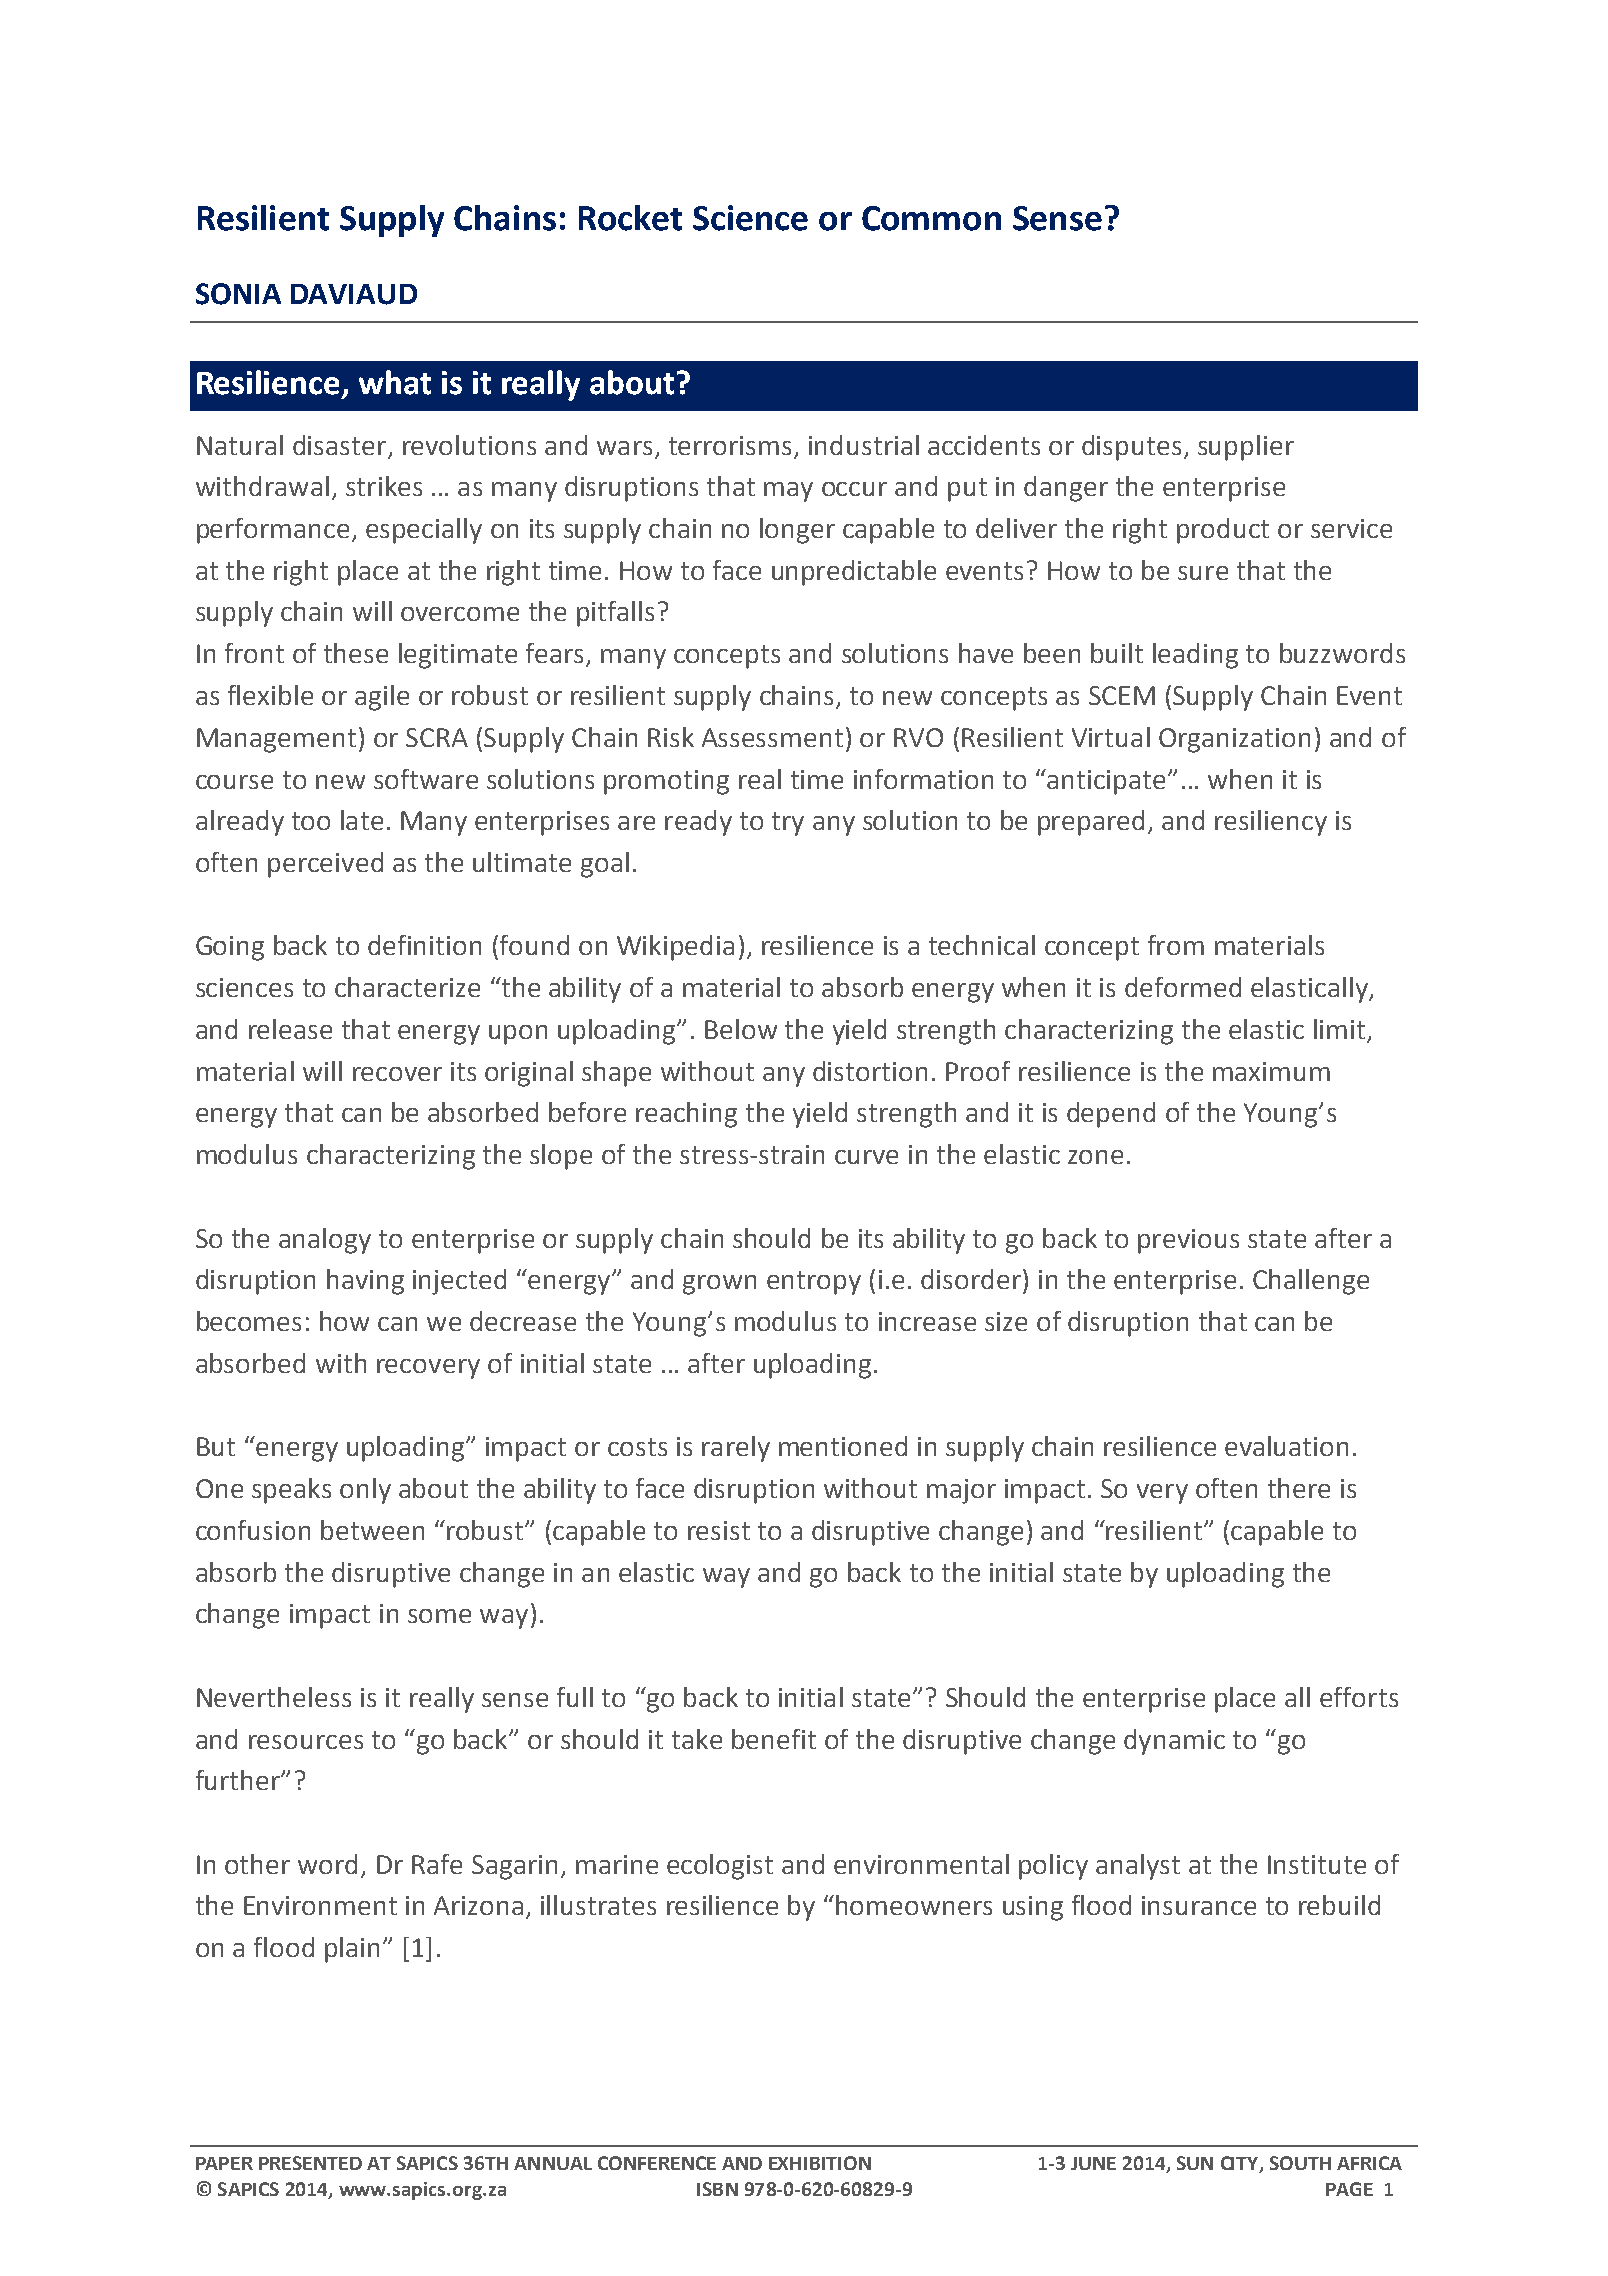 This screenshot has width=1608, height=2276. I want to click on Common, so click(931, 218).
